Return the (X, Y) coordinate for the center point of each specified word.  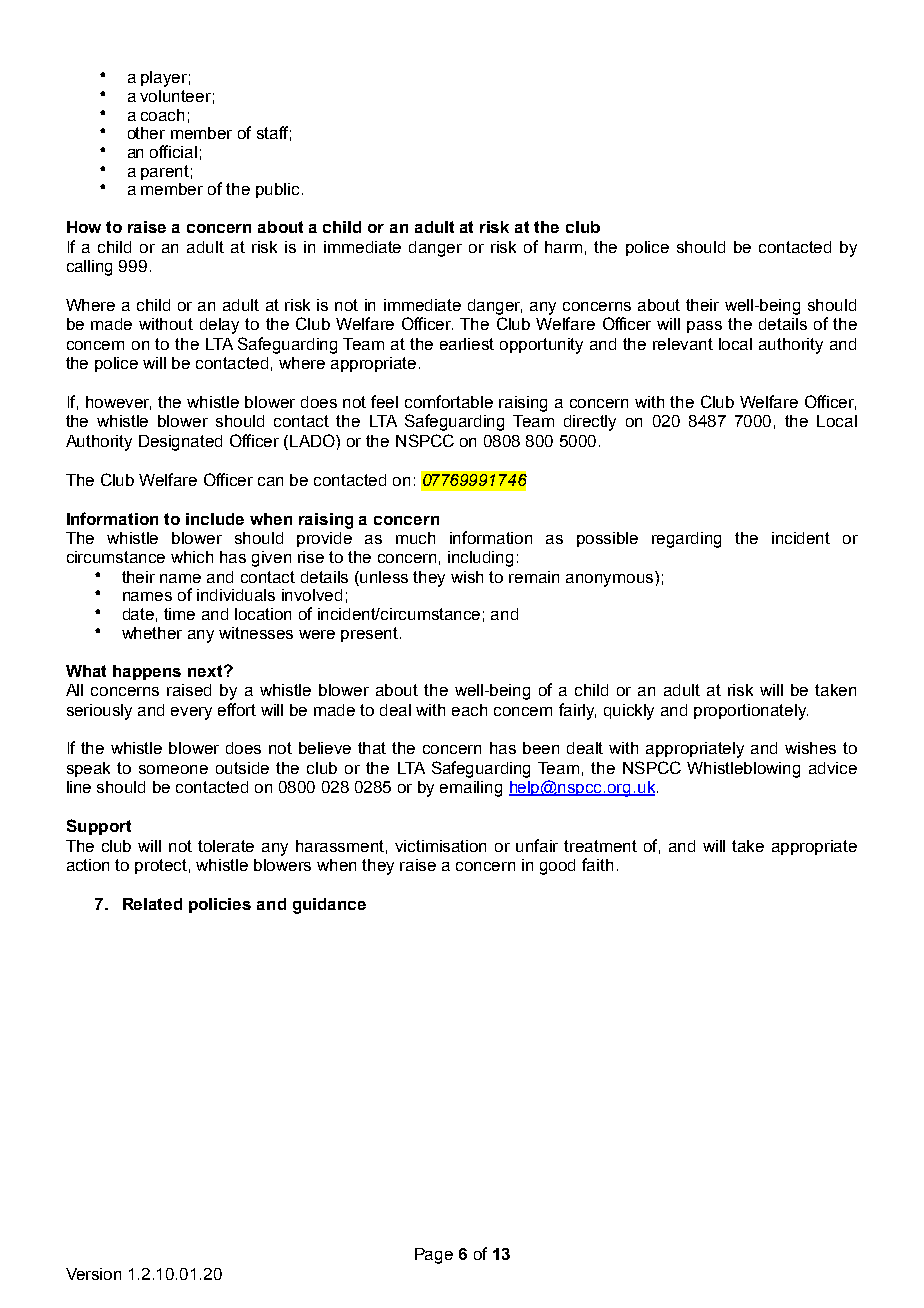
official (173, 151)
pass (704, 327)
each (469, 710)
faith (597, 864)
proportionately (751, 712)
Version (93, 1274)
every (191, 713)
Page (434, 1256)
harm (563, 247)
